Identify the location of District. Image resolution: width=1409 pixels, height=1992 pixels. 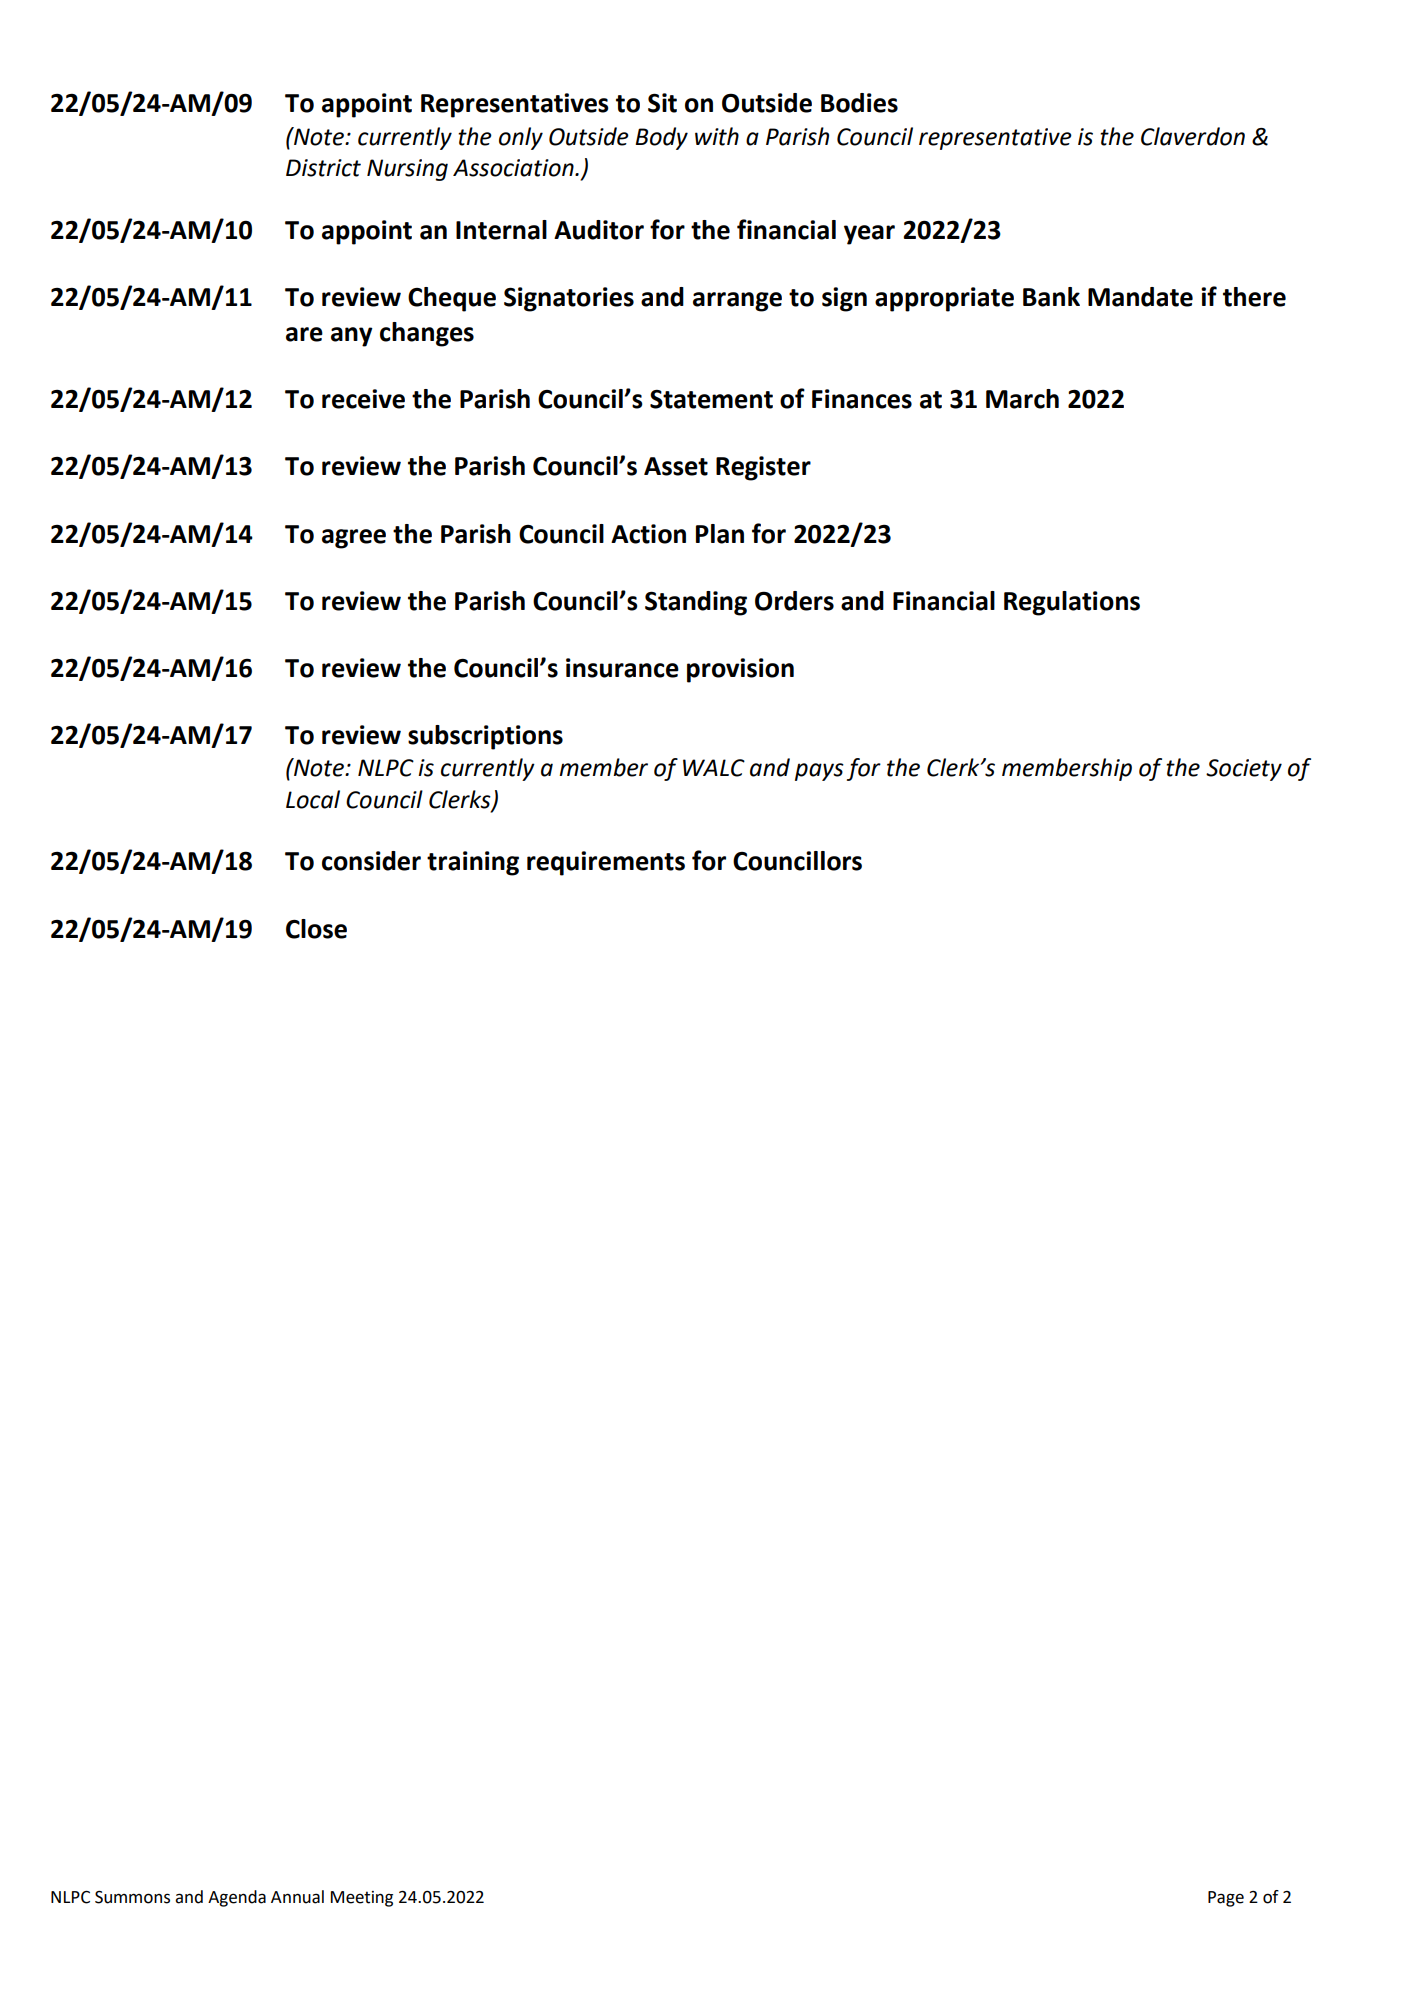
(323, 168).
